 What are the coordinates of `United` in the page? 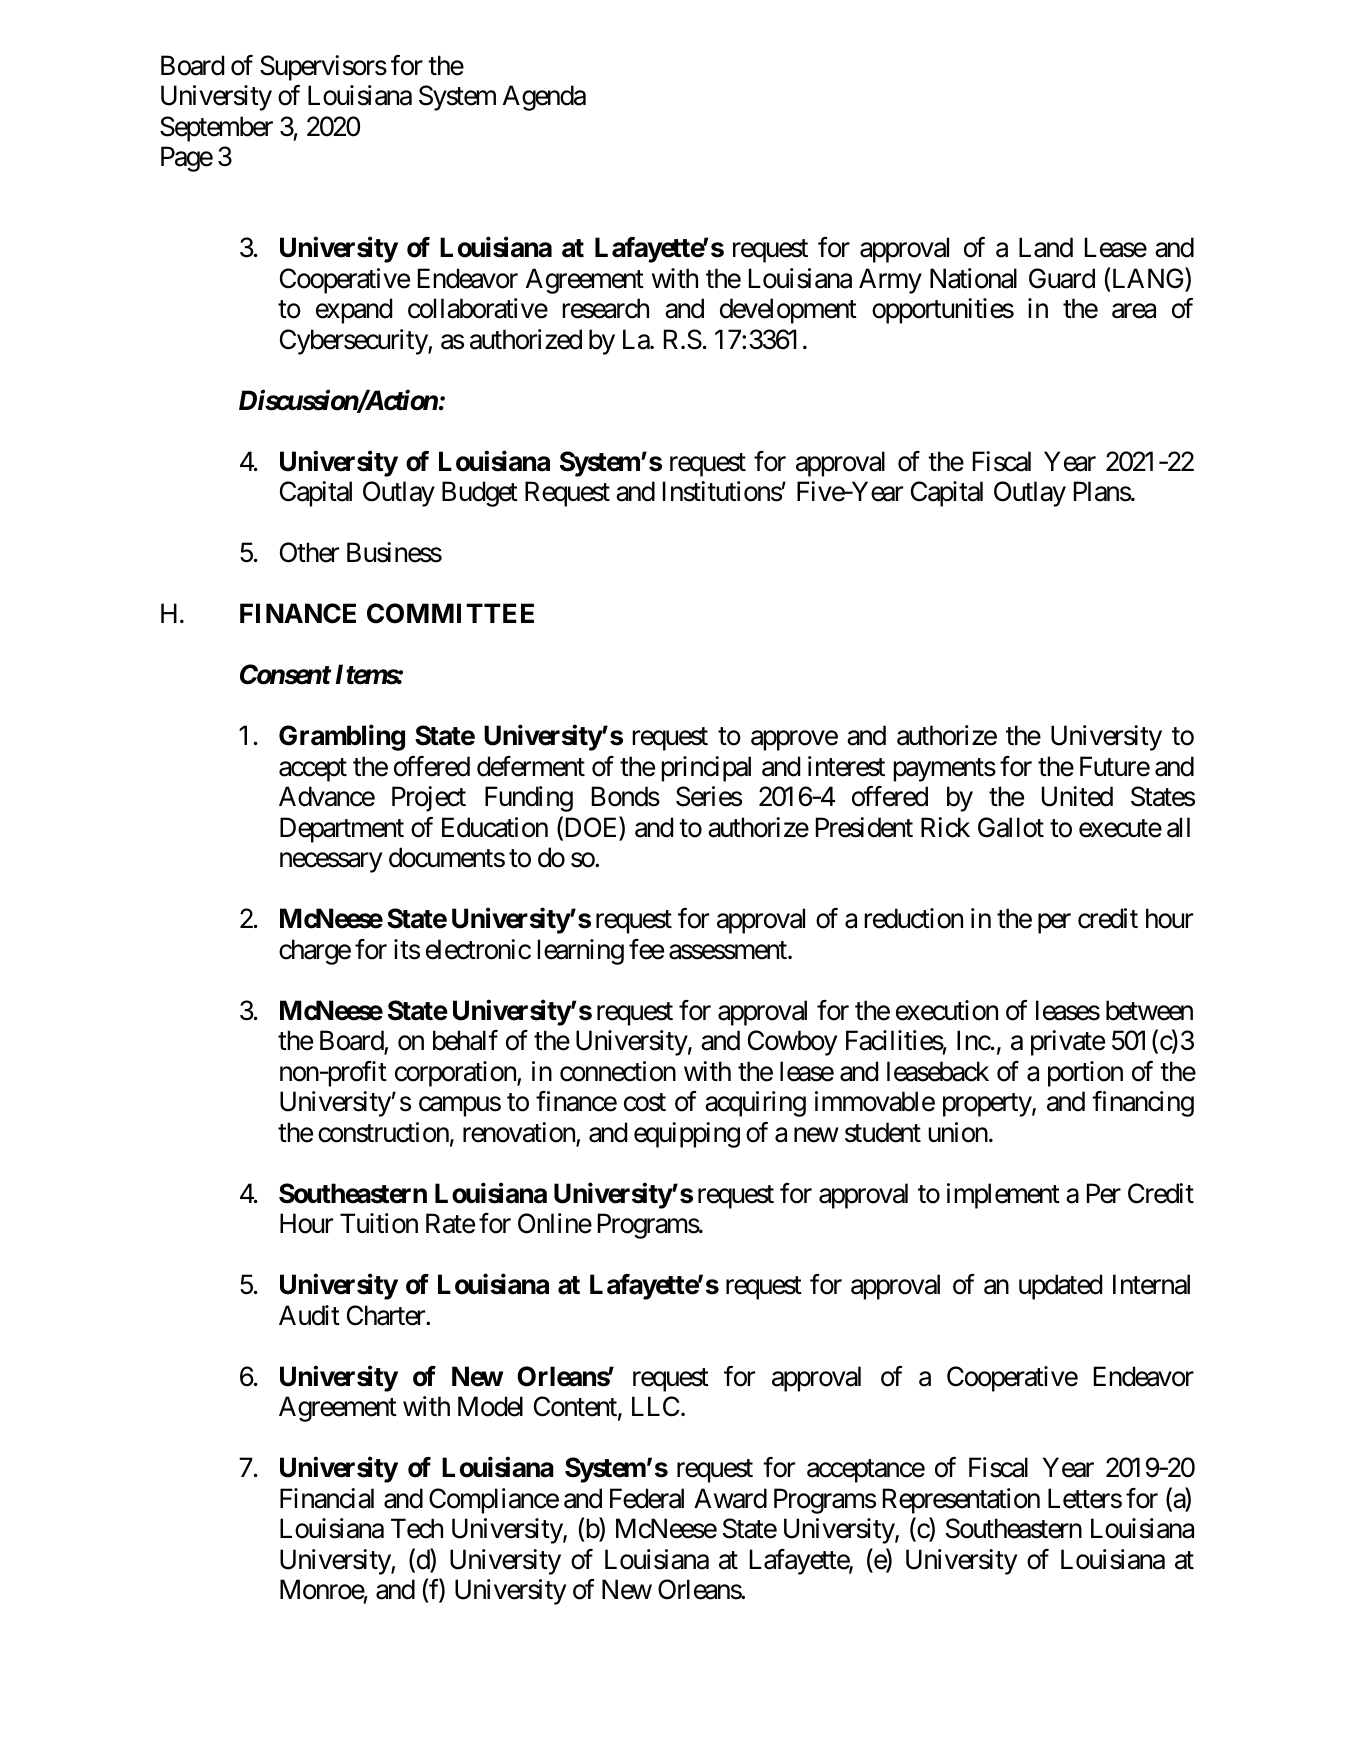 It's located at (1077, 796).
